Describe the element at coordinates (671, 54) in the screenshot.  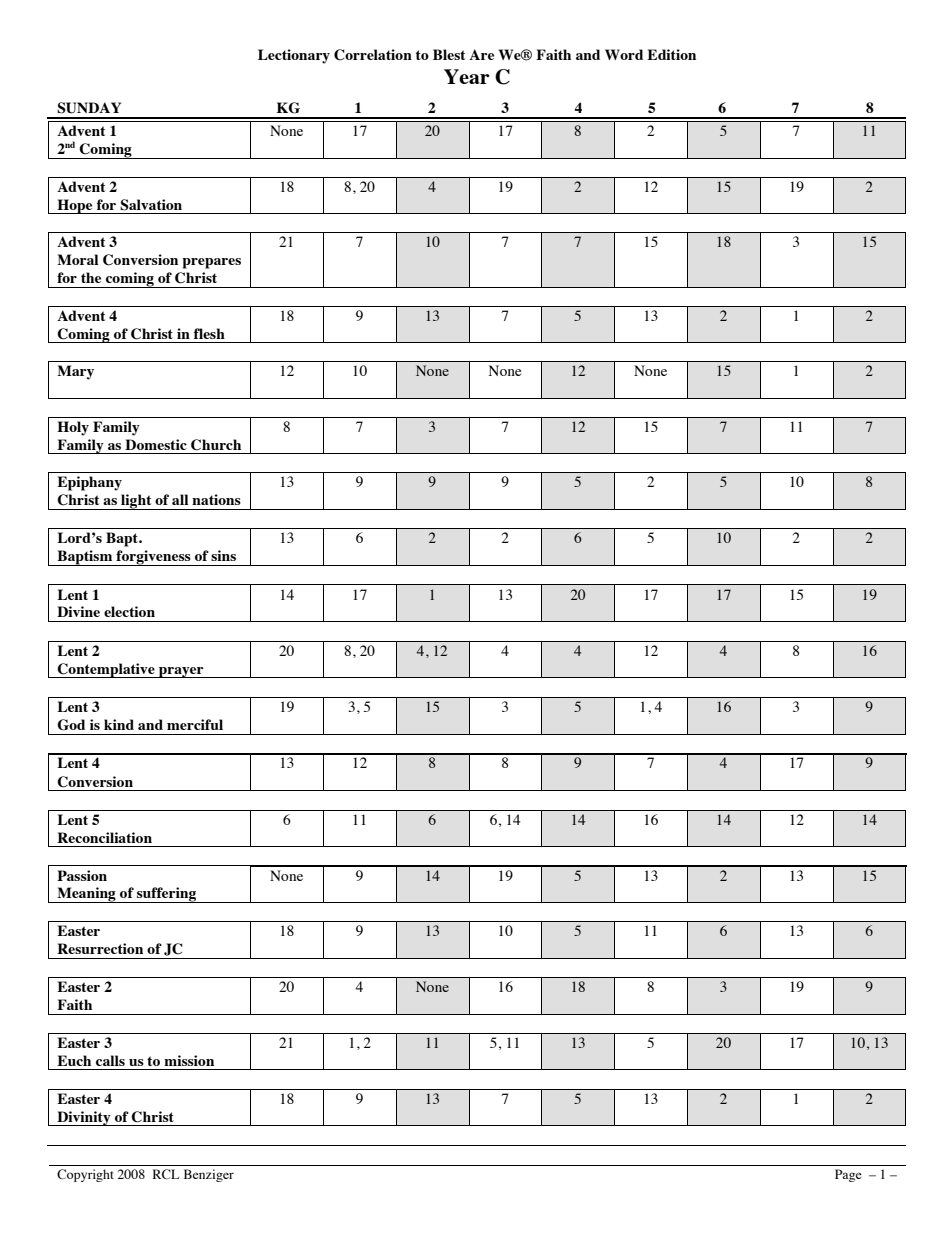
I see `Edition` at that location.
